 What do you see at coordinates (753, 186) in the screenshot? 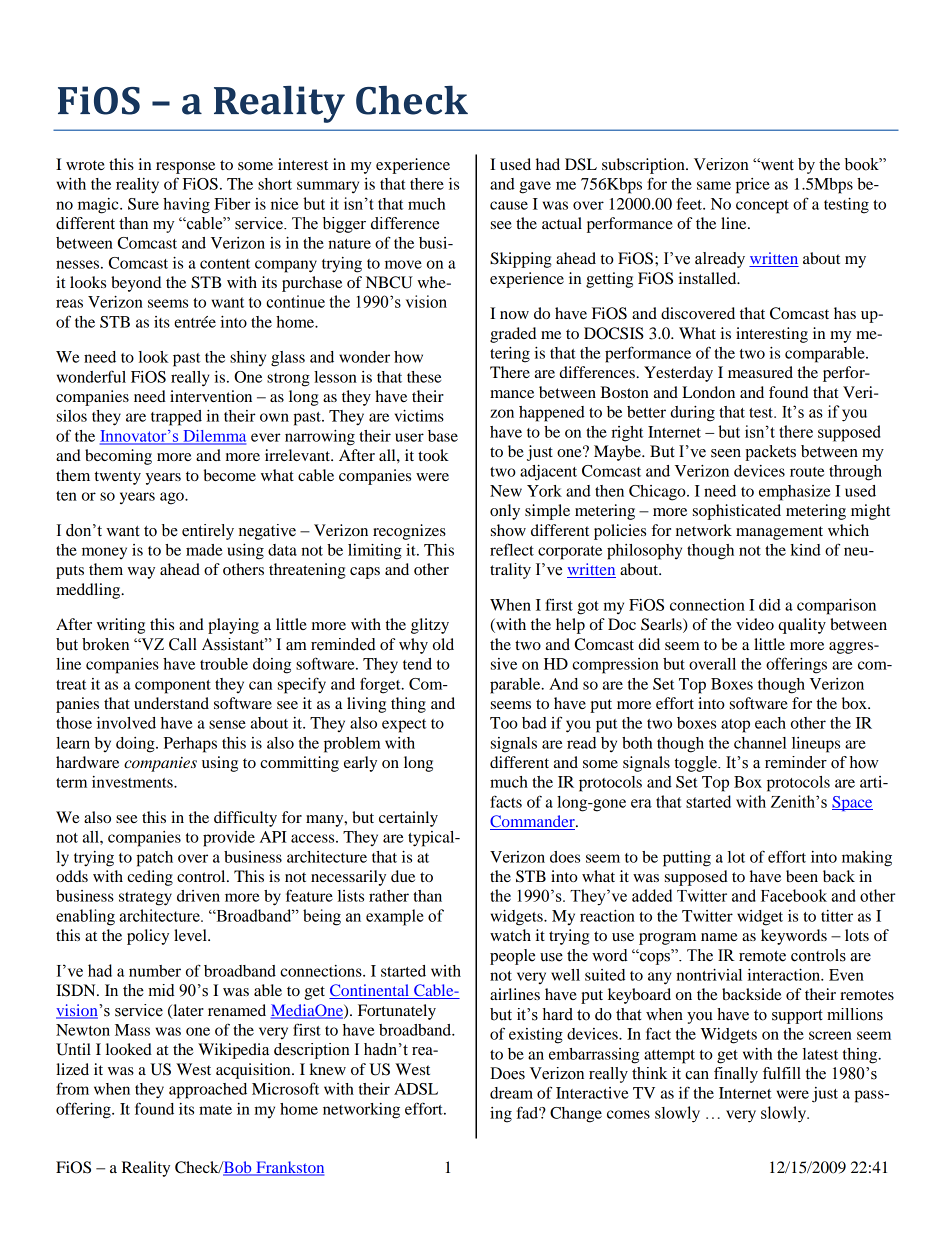
I see `price` at bounding box center [753, 186].
